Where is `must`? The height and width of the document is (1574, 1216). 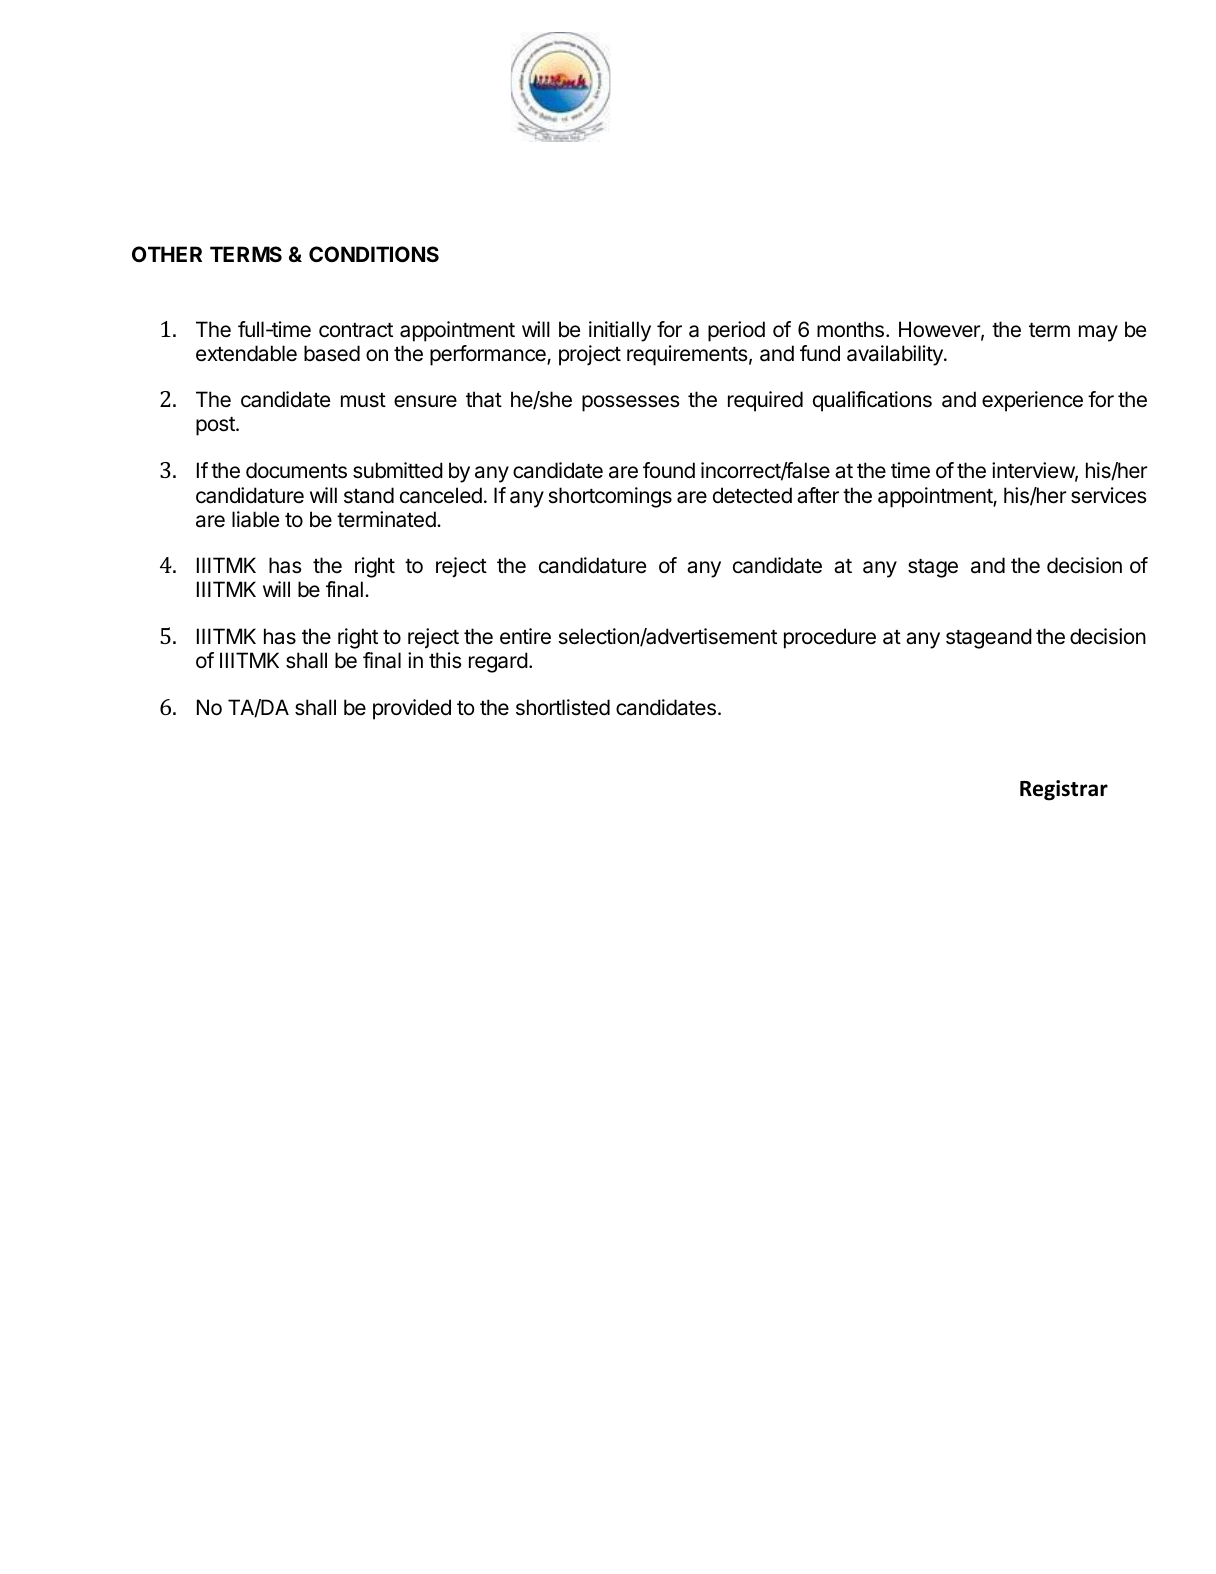
must is located at coordinates (363, 400).
